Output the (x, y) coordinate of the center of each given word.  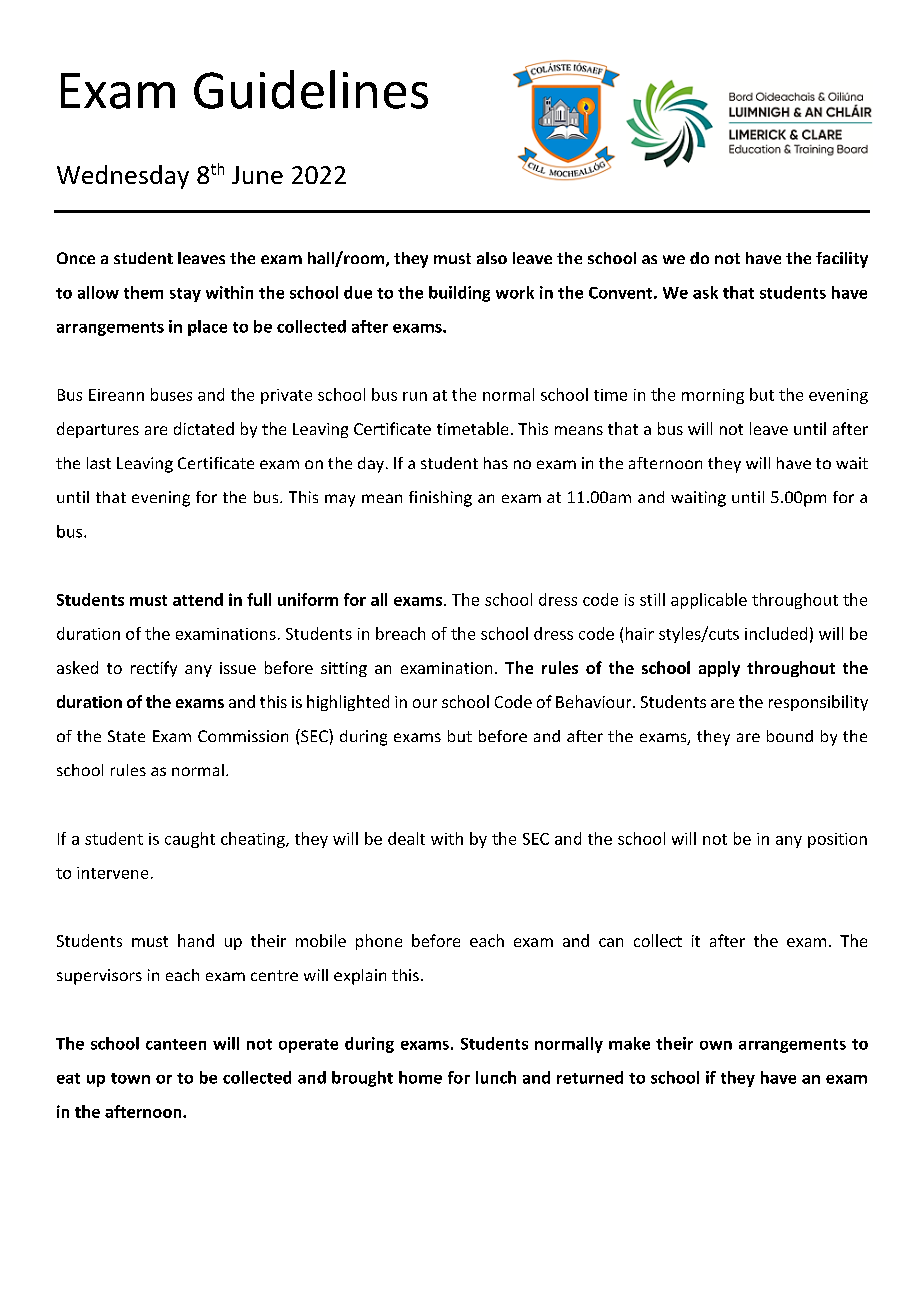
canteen (176, 1044)
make (629, 1043)
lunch (496, 1077)
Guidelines (311, 89)
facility (842, 260)
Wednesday (123, 177)
